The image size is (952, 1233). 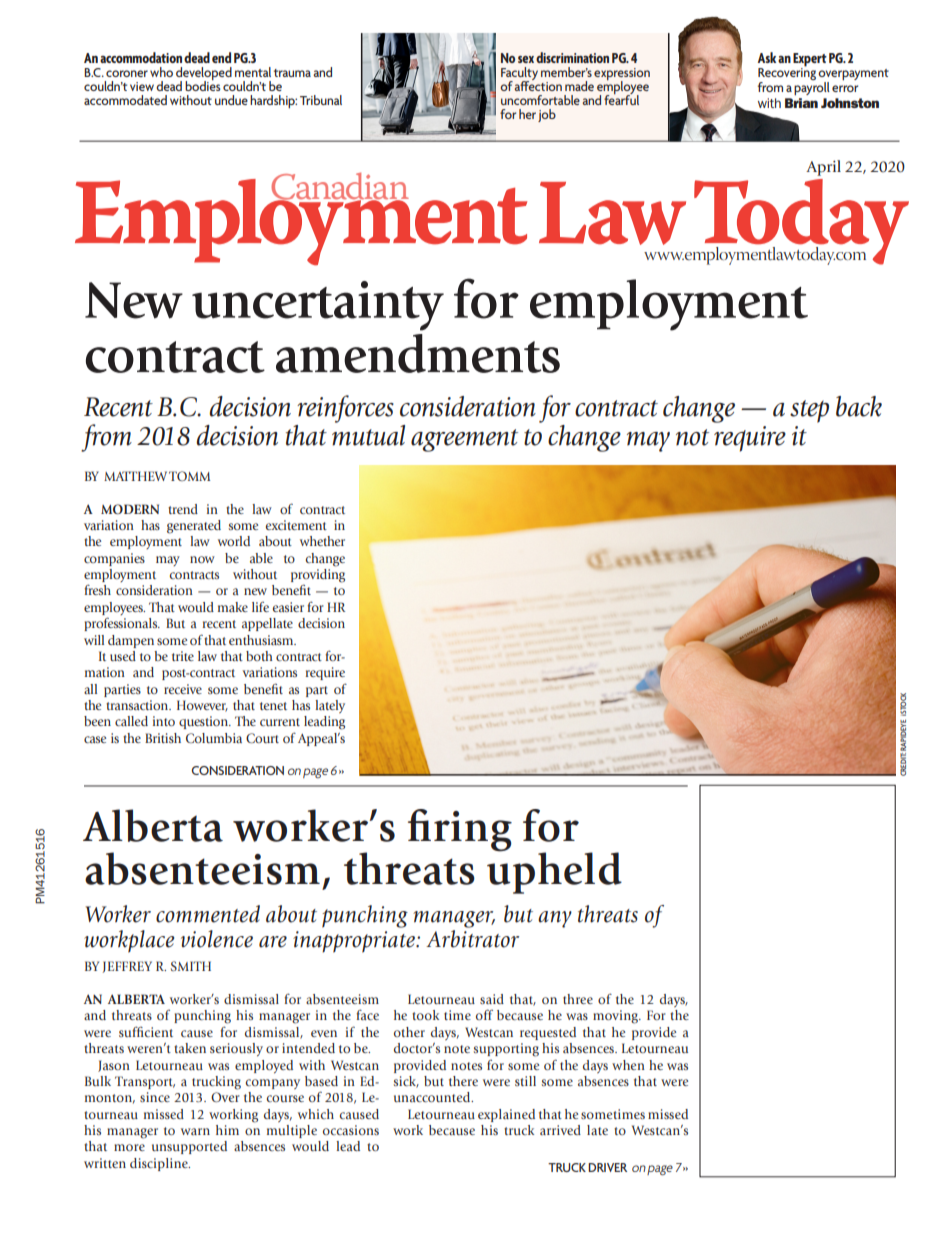 What do you see at coordinates (859, 406) in the document?
I see `back` at bounding box center [859, 406].
